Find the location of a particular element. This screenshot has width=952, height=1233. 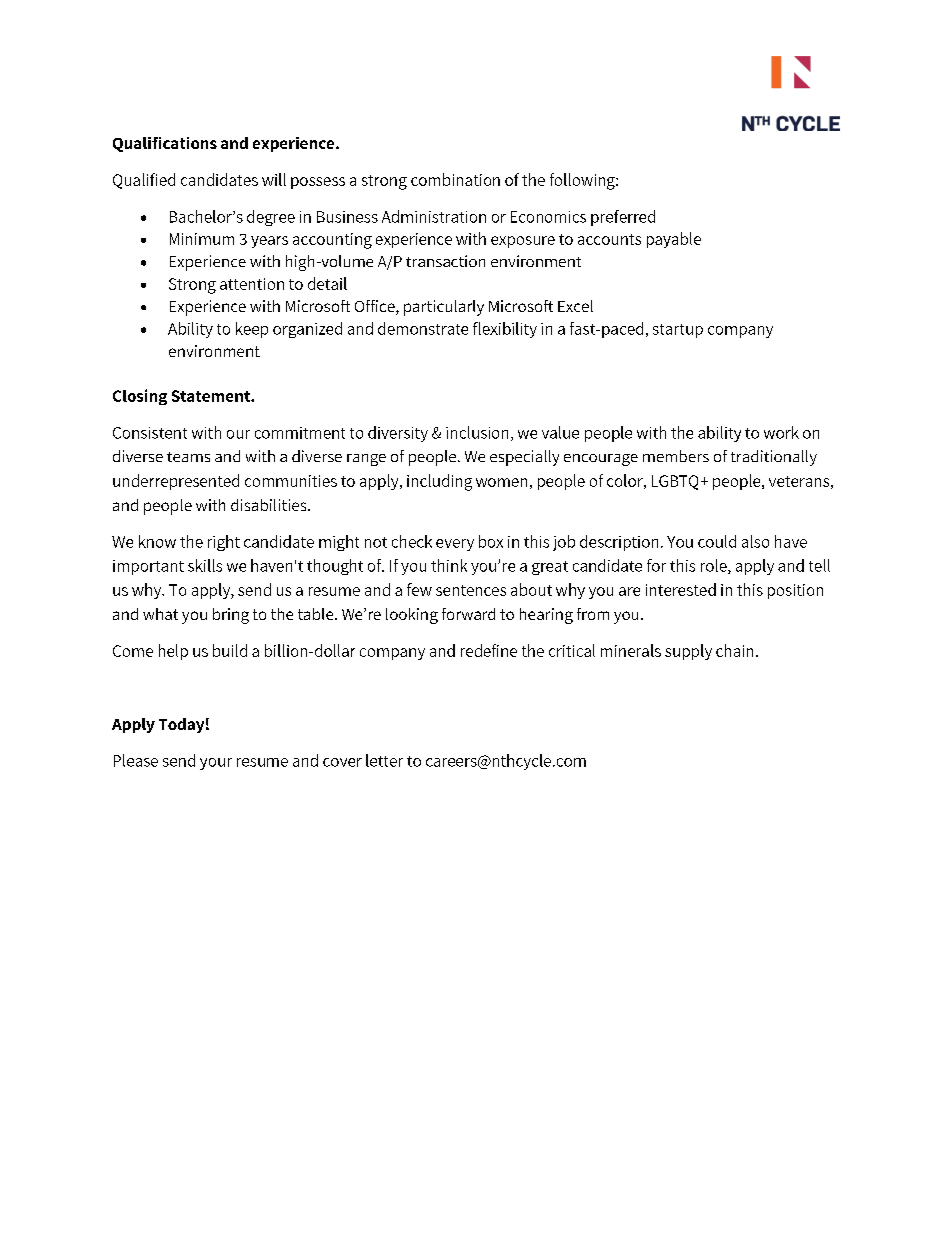

traditionally is located at coordinates (774, 458).
